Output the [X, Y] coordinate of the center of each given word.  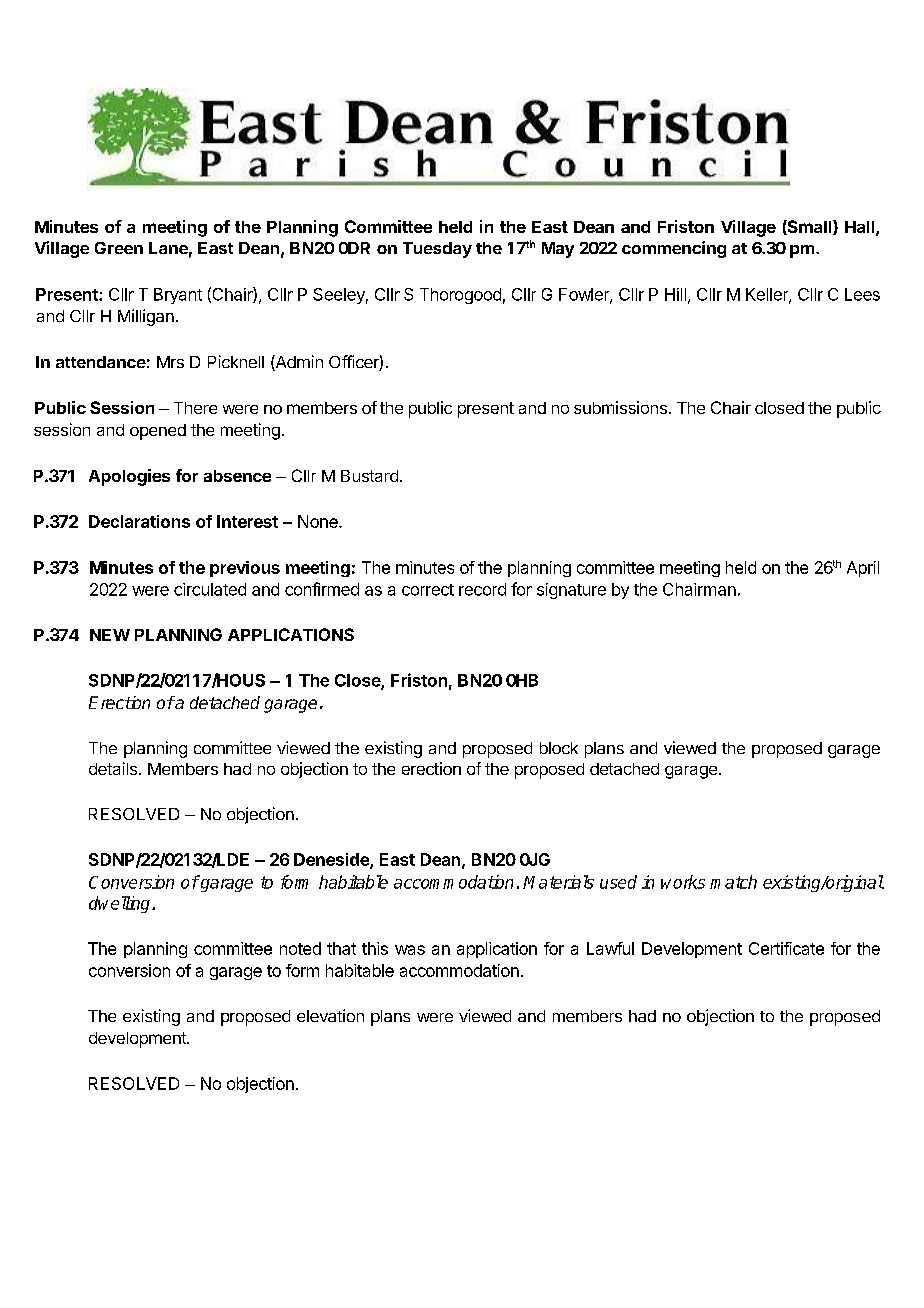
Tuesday [437, 250]
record [482, 589]
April [863, 569]
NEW [110, 635]
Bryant [178, 296]
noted [300, 948]
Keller [768, 295]
